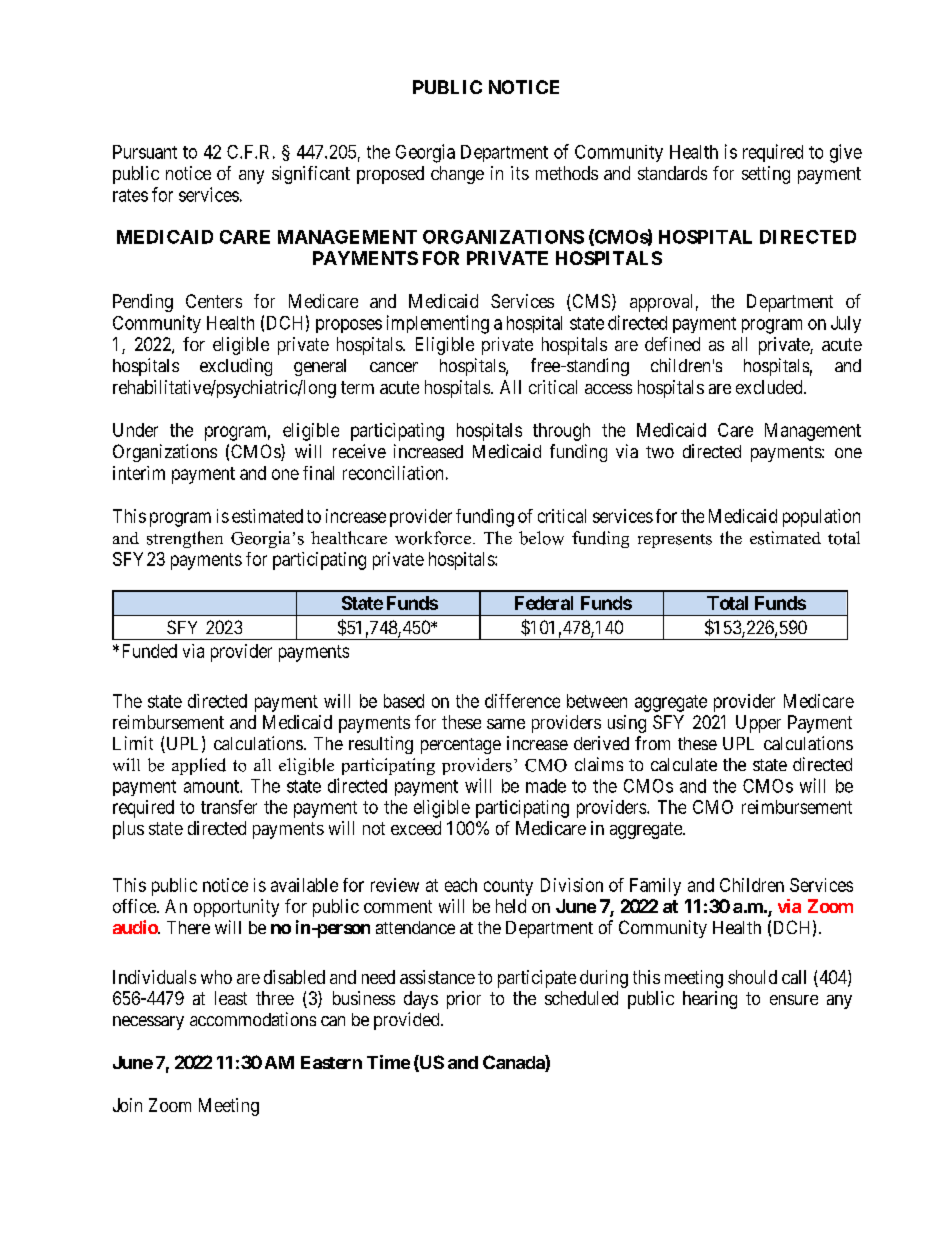  Describe the element at coordinates (253, 1019) in the page. I see `accommodations` at that location.
